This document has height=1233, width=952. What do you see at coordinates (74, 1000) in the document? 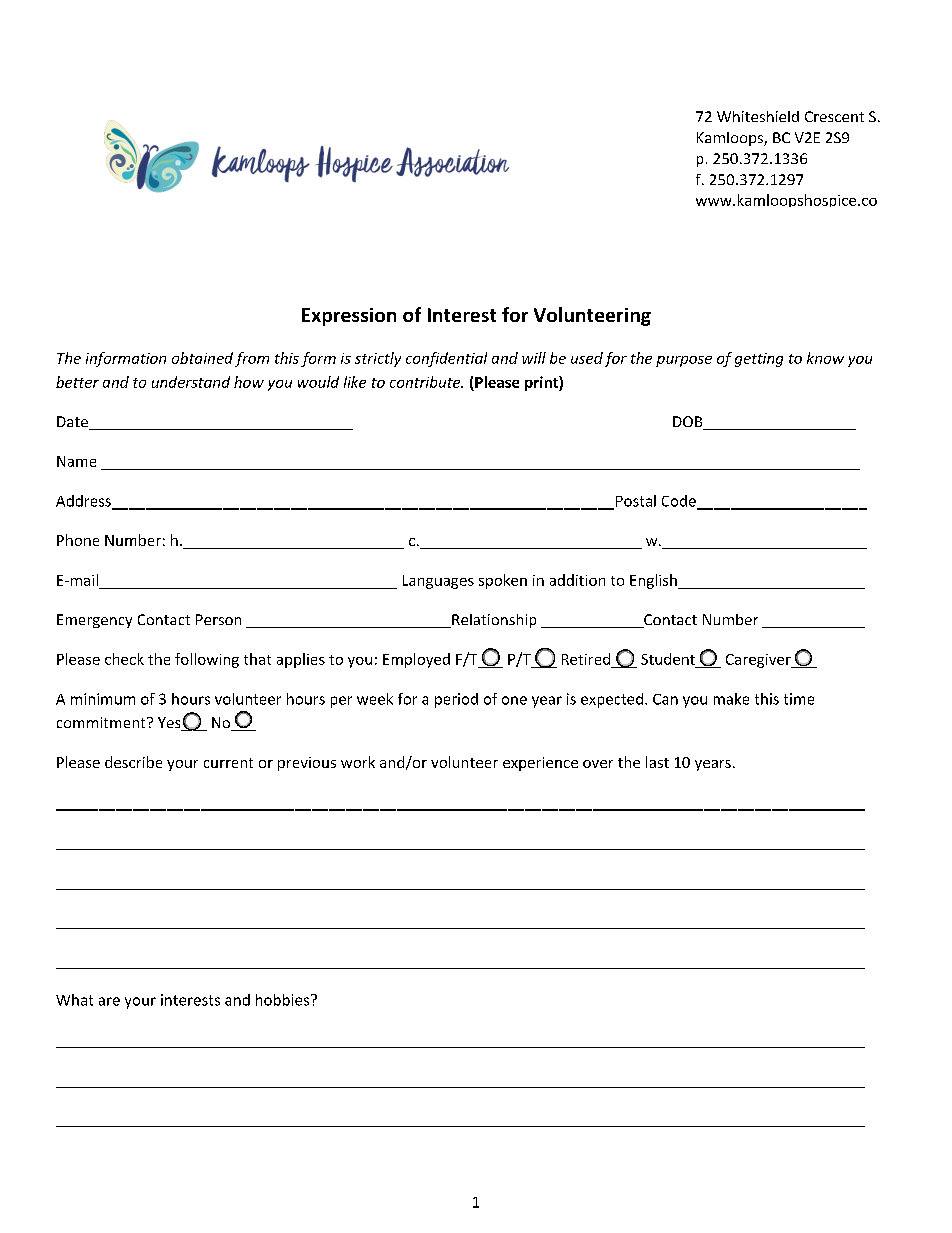
I see `What` at bounding box center [74, 1000].
